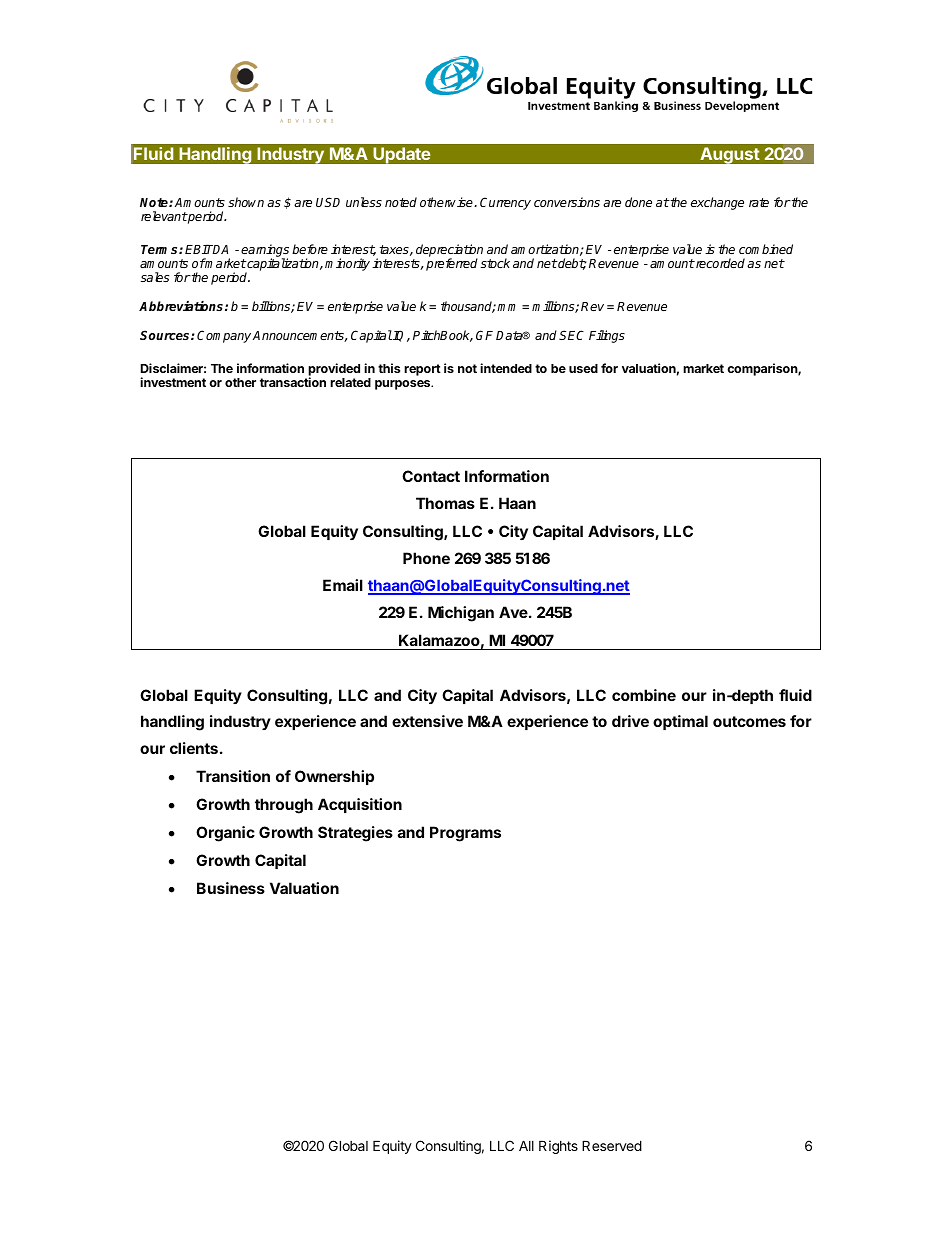 The width and height of the document is (952, 1233). What do you see at coordinates (526, 1145) in the document?
I see `All` at bounding box center [526, 1145].
